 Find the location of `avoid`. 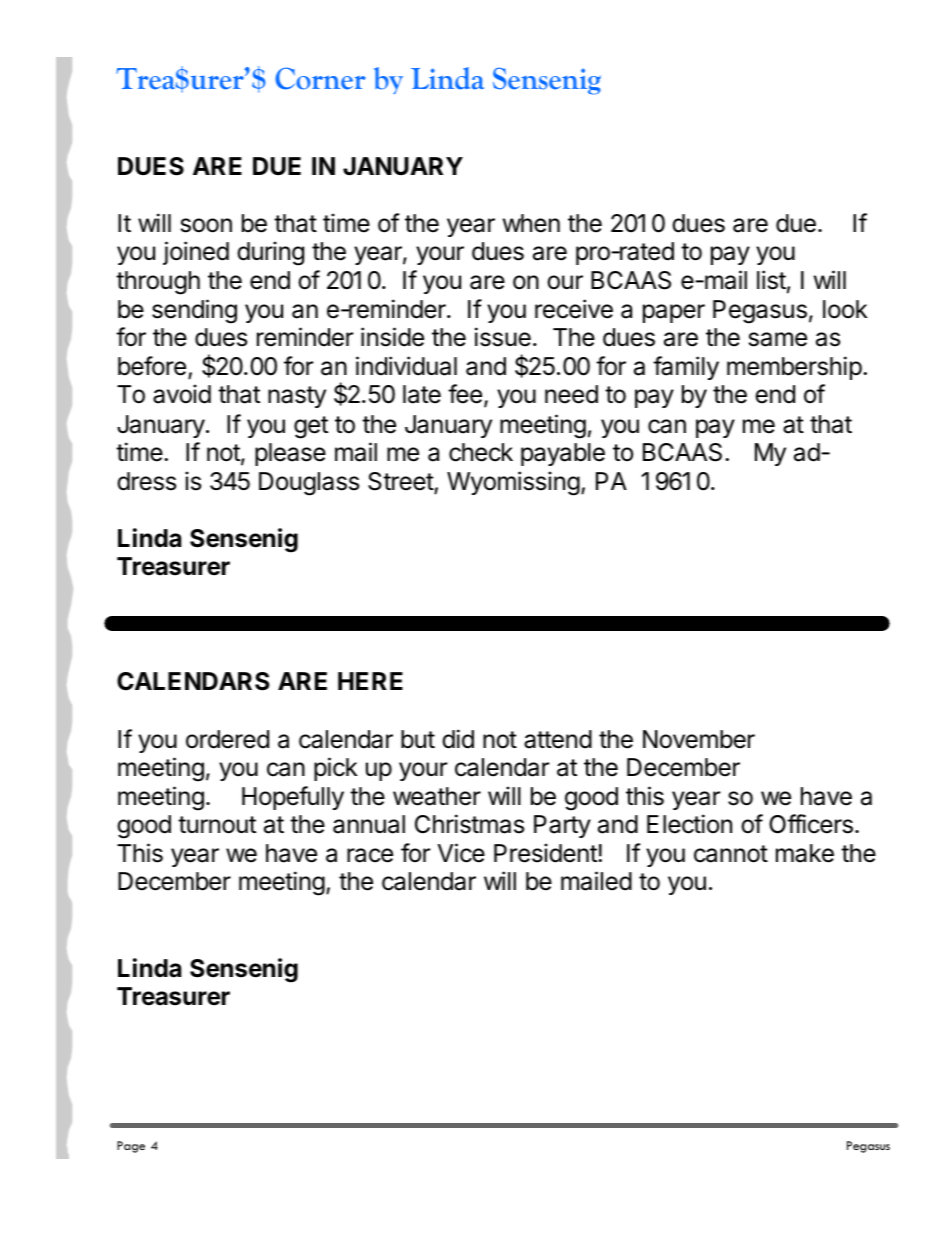

avoid is located at coordinates (182, 394).
